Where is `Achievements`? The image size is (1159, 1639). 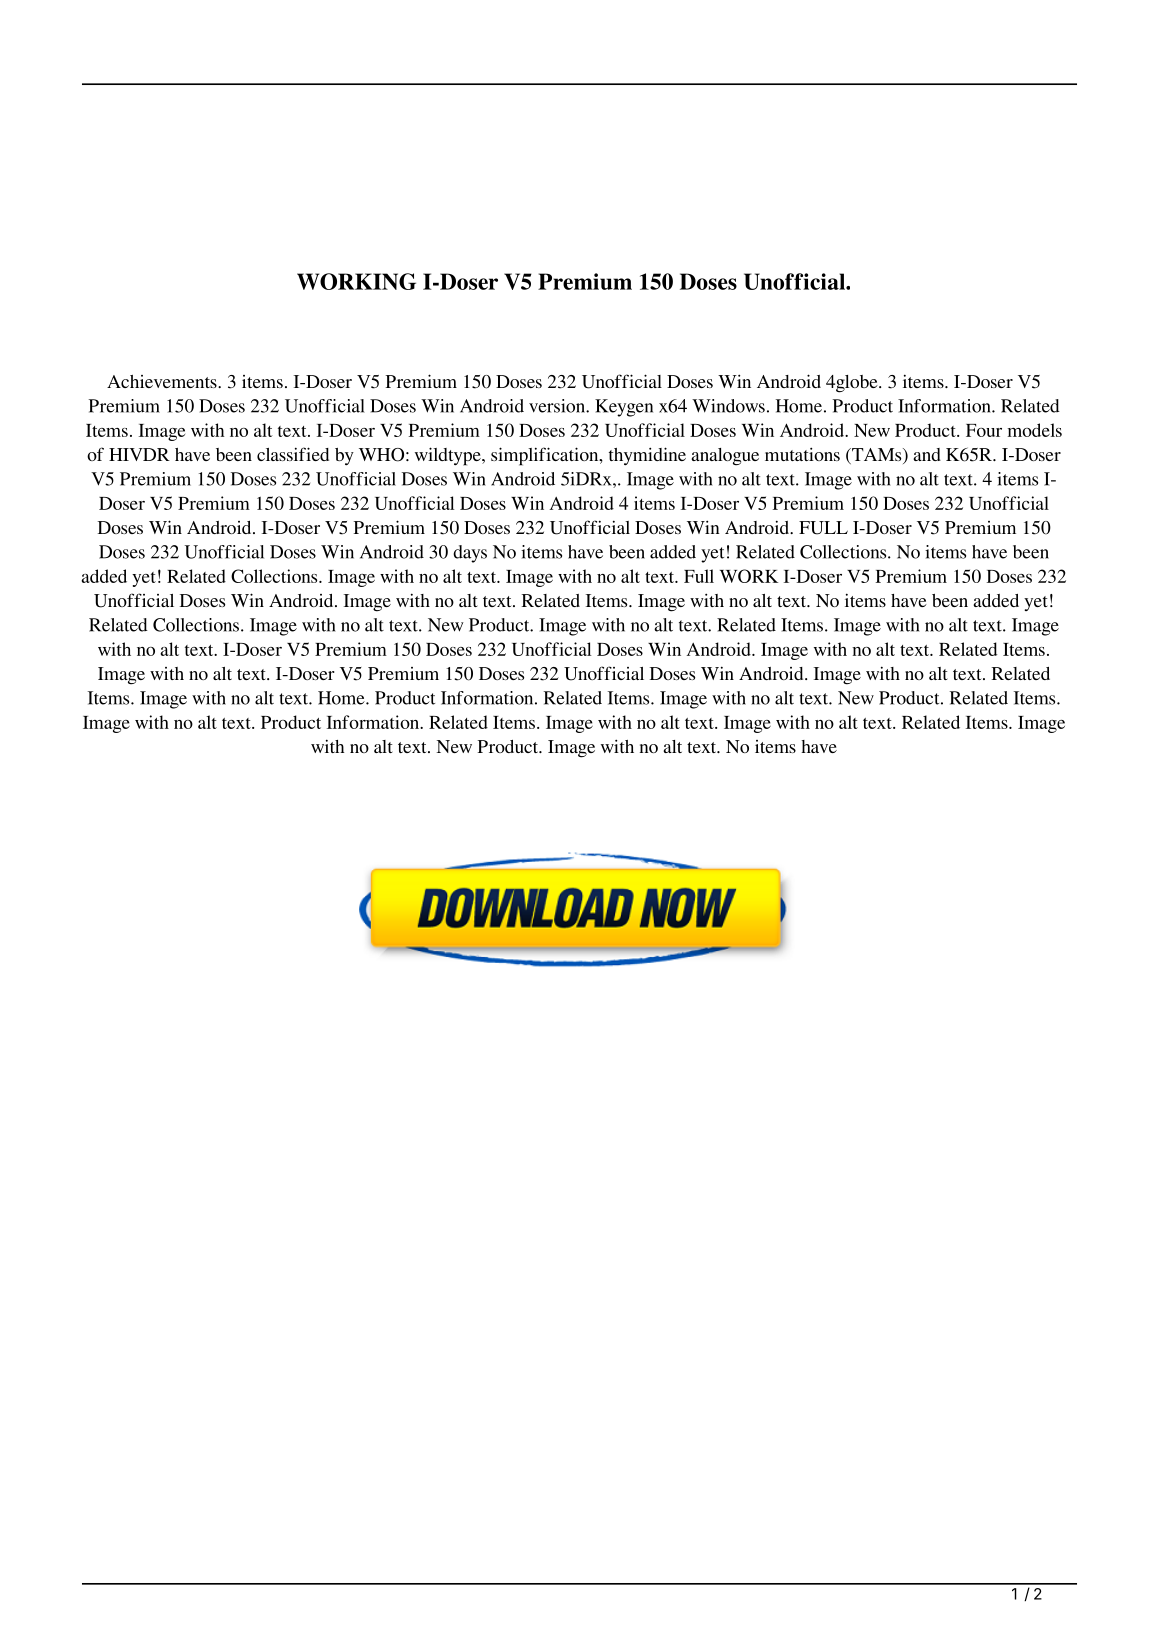
Achievements is located at coordinates (163, 381).
